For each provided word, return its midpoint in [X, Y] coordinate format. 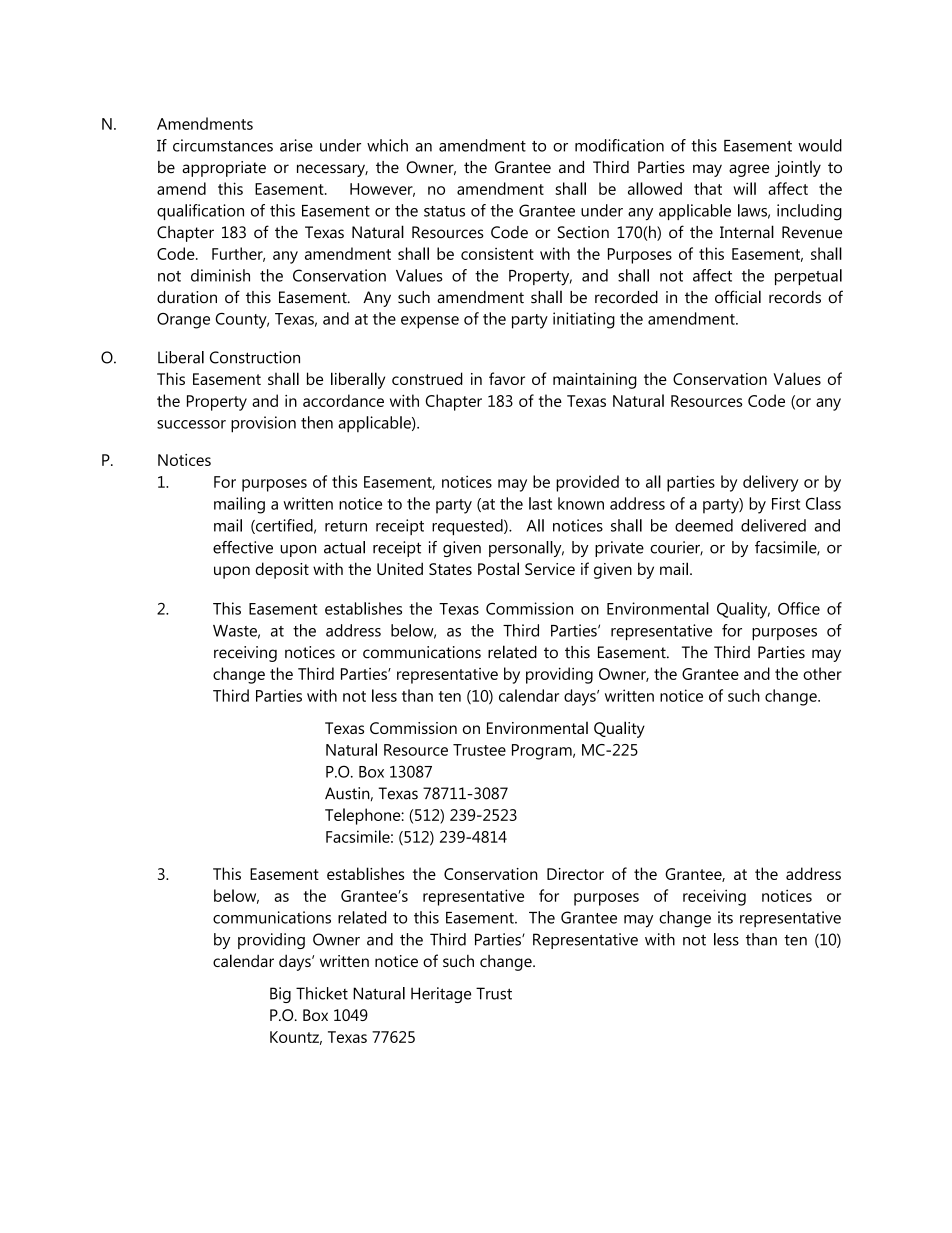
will [744, 188]
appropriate [224, 169]
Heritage [441, 995]
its [725, 917]
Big [280, 995]
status [444, 211]
